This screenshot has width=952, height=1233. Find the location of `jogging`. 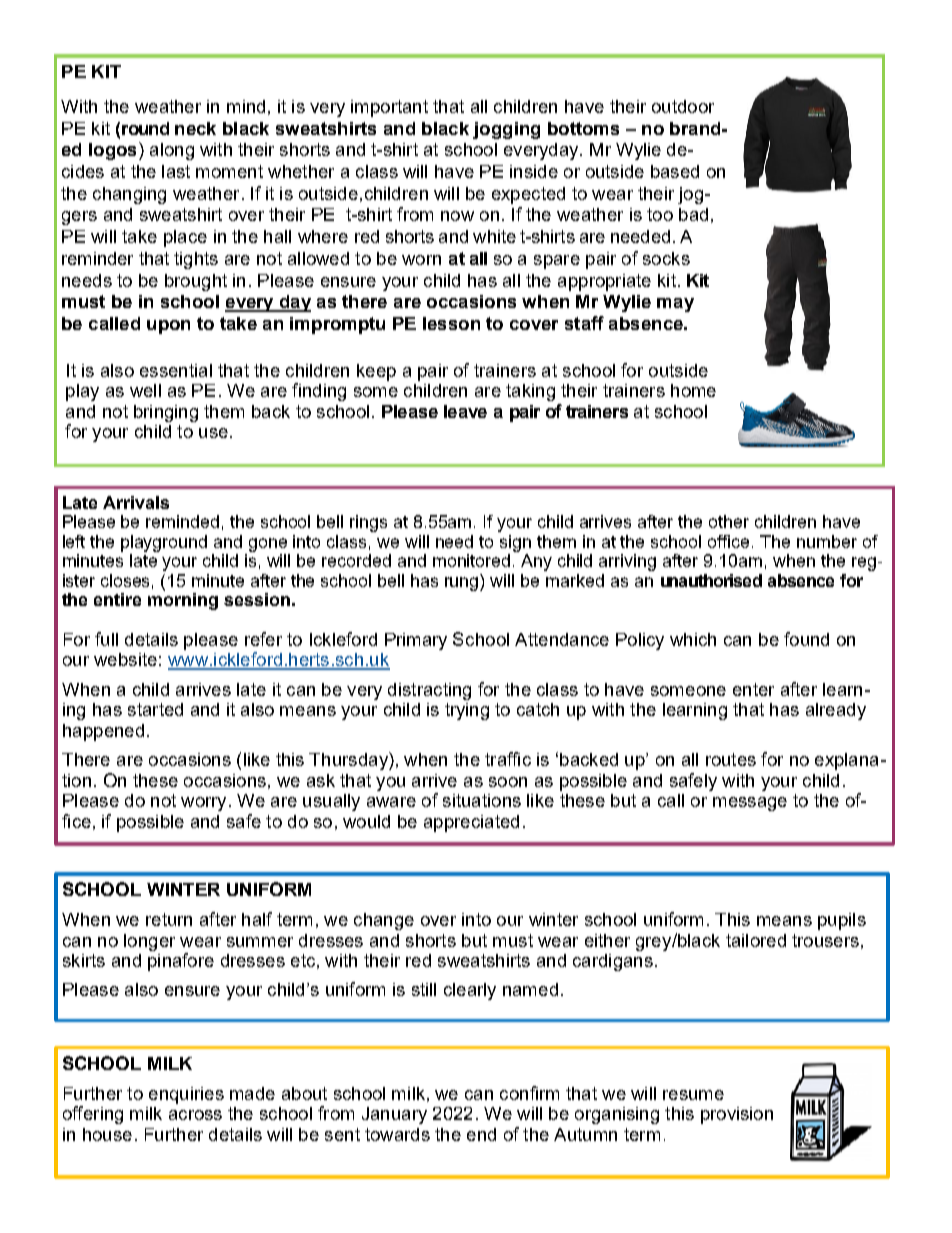

jogging is located at coordinates (506, 130).
